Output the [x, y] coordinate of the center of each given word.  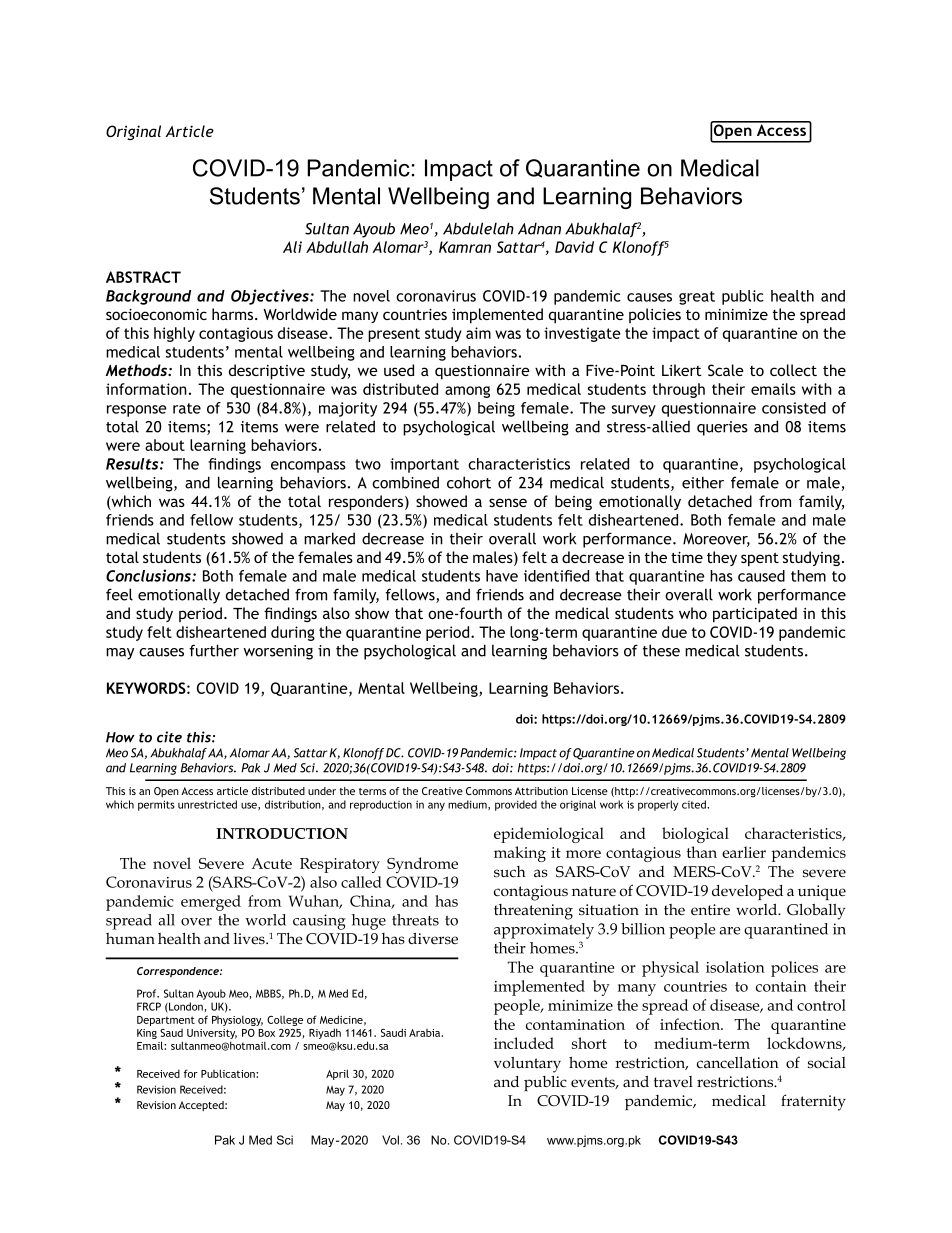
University [212, 1035]
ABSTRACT [143, 277]
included [524, 1043]
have [502, 576]
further [214, 650]
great [697, 298]
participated [755, 615]
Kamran [465, 247]
